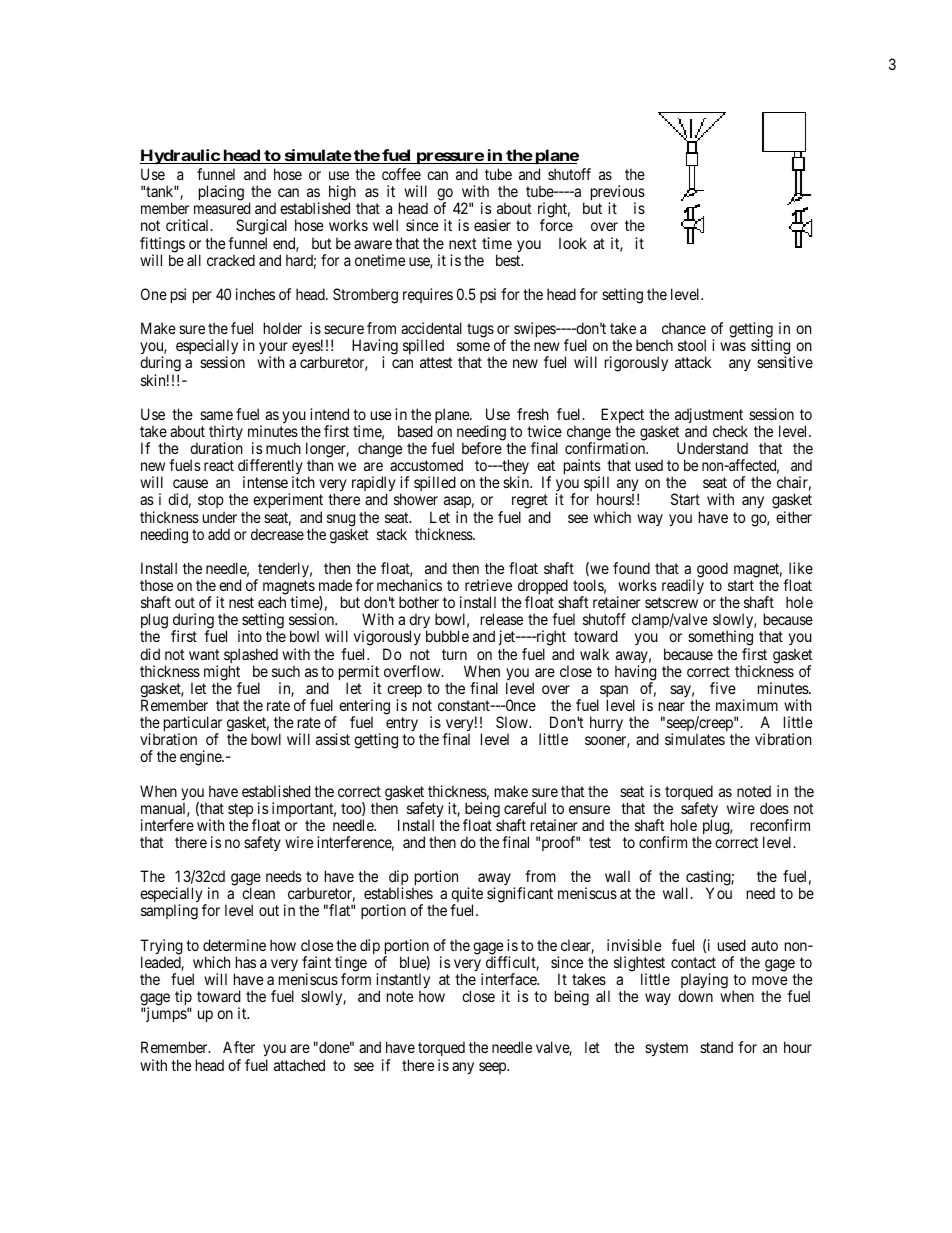 This screenshot has height=1233, width=952. Describe the element at coordinates (239, 1047) in the screenshot. I see `After` at that location.
